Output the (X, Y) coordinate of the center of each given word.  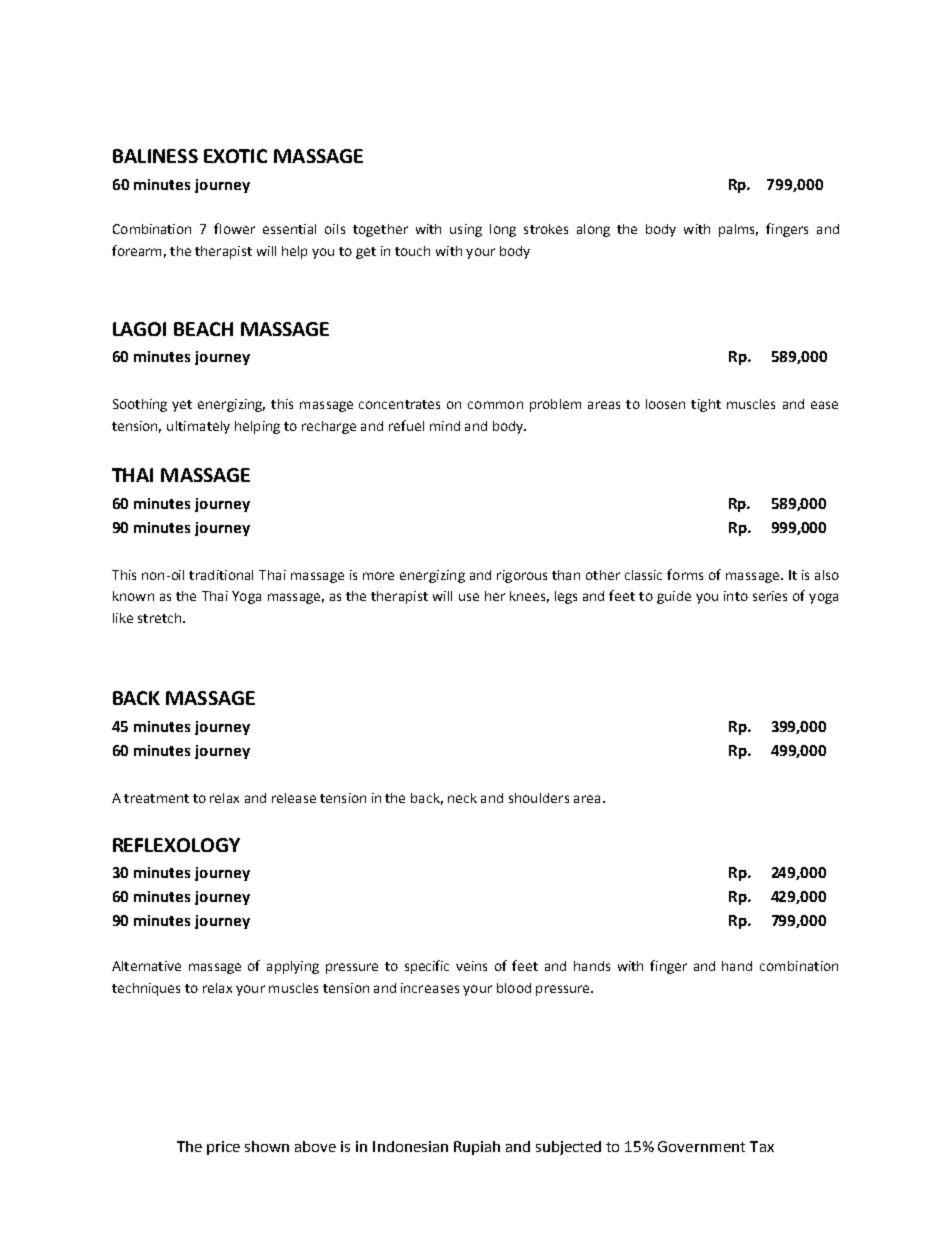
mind (445, 426)
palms (738, 230)
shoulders (539, 798)
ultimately (198, 427)
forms (685, 574)
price (223, 1148)
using (466, 230)
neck (462, 798)
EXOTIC (235, 156)
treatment (156, 798)
